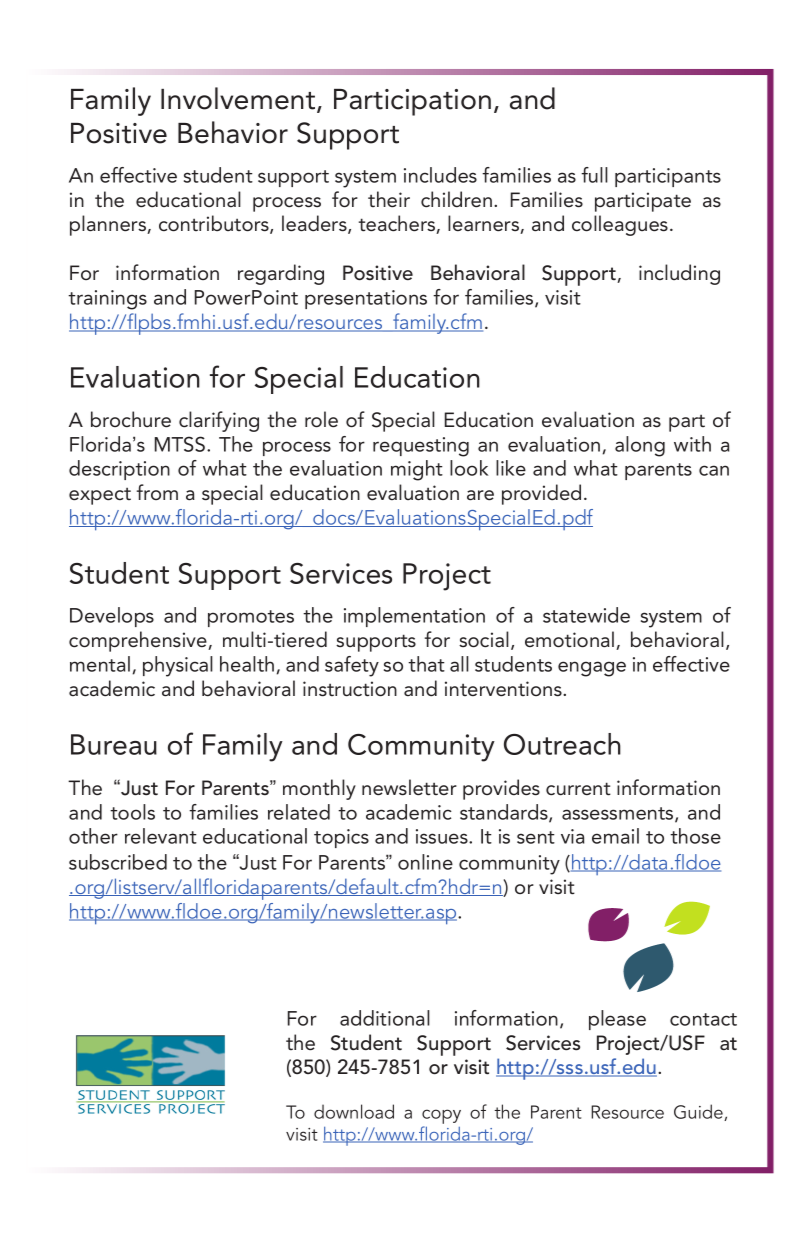 The height and width of the screenshot is (1247, 807). What do you see at coordinates (594, 175) in the screenshot?
I see `full` at bounding box center [594, 175].
